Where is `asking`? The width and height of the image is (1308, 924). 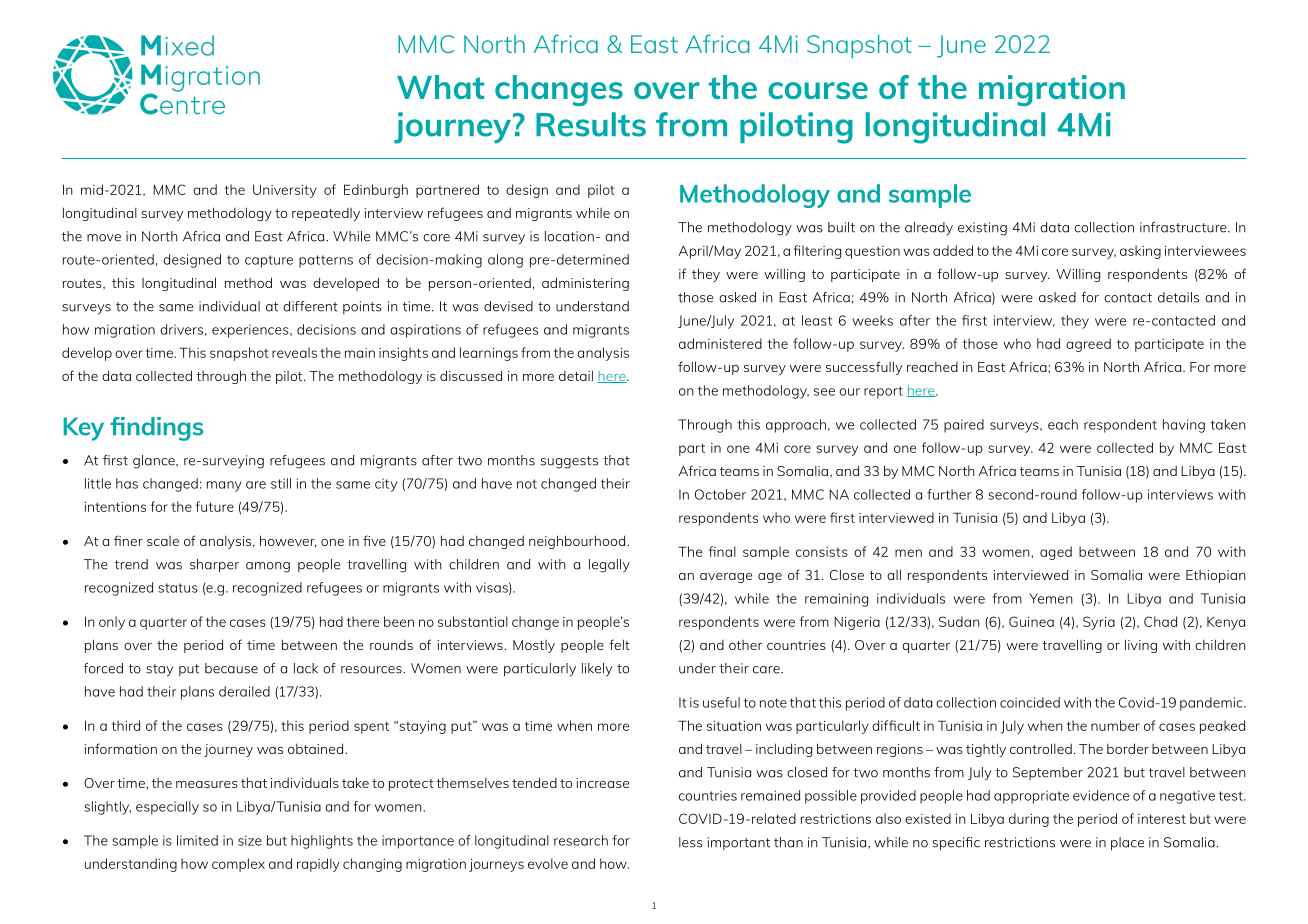
asking is located at coordinates (1140, 252).
